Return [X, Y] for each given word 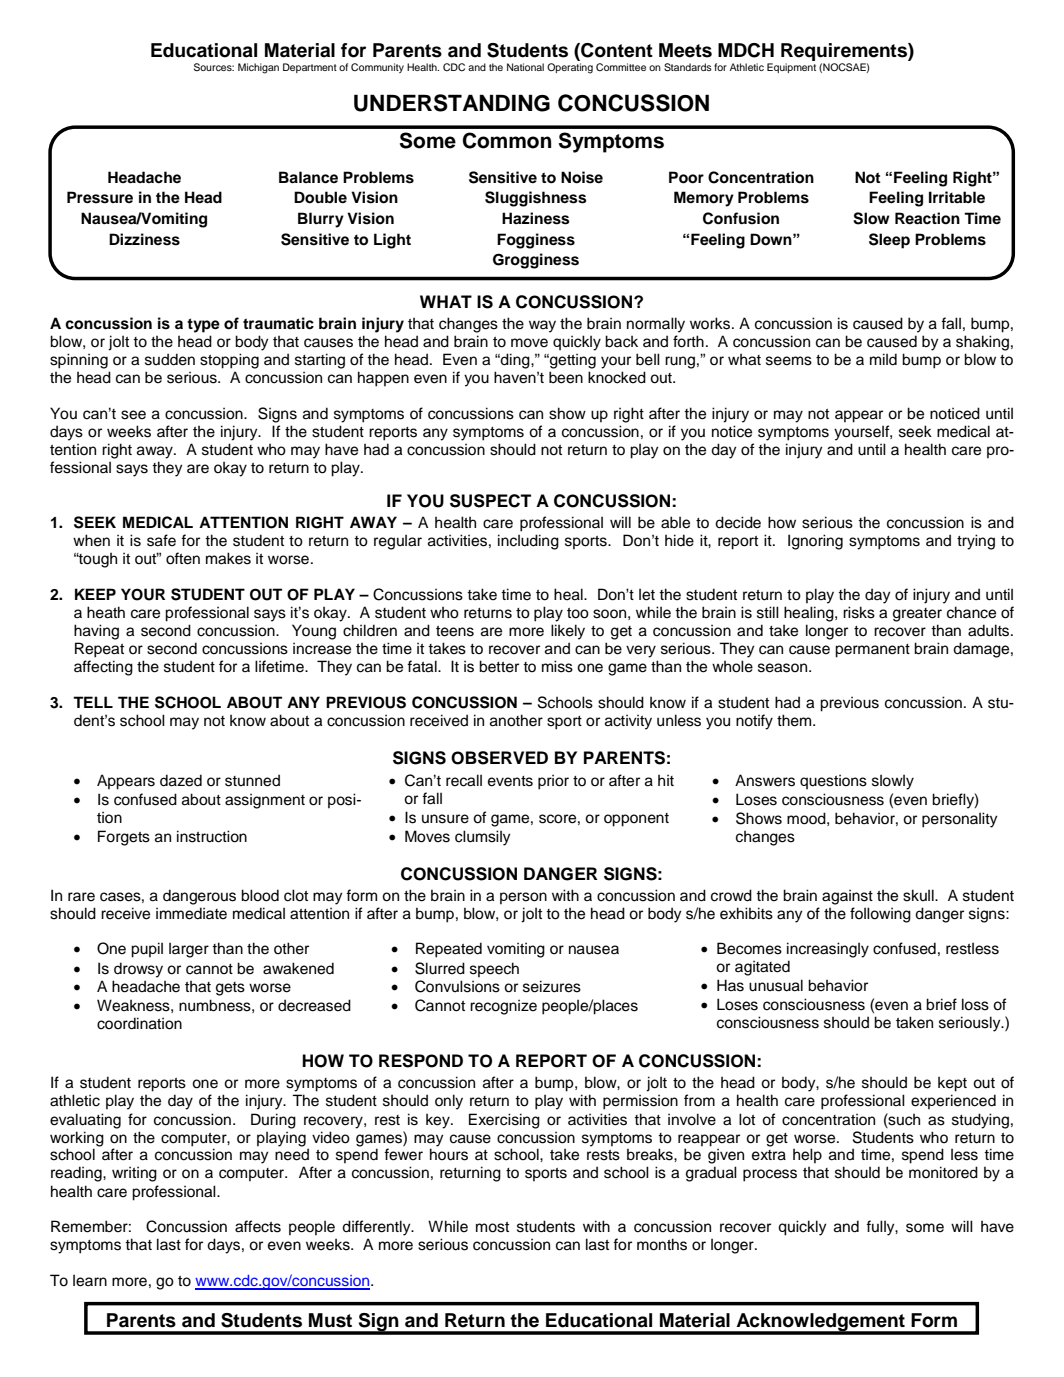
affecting [103, 668]
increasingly [828, 950]
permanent [872, 651]
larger [189, 950]
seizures [552, 986]
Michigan [258, 68]
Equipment [791, 68]
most [492, 1227]
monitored [943, 1172]
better [499, 666]
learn [90, 1281]
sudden [170, 359]
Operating [570, 68]
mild [883, 359]
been [566, 377]
